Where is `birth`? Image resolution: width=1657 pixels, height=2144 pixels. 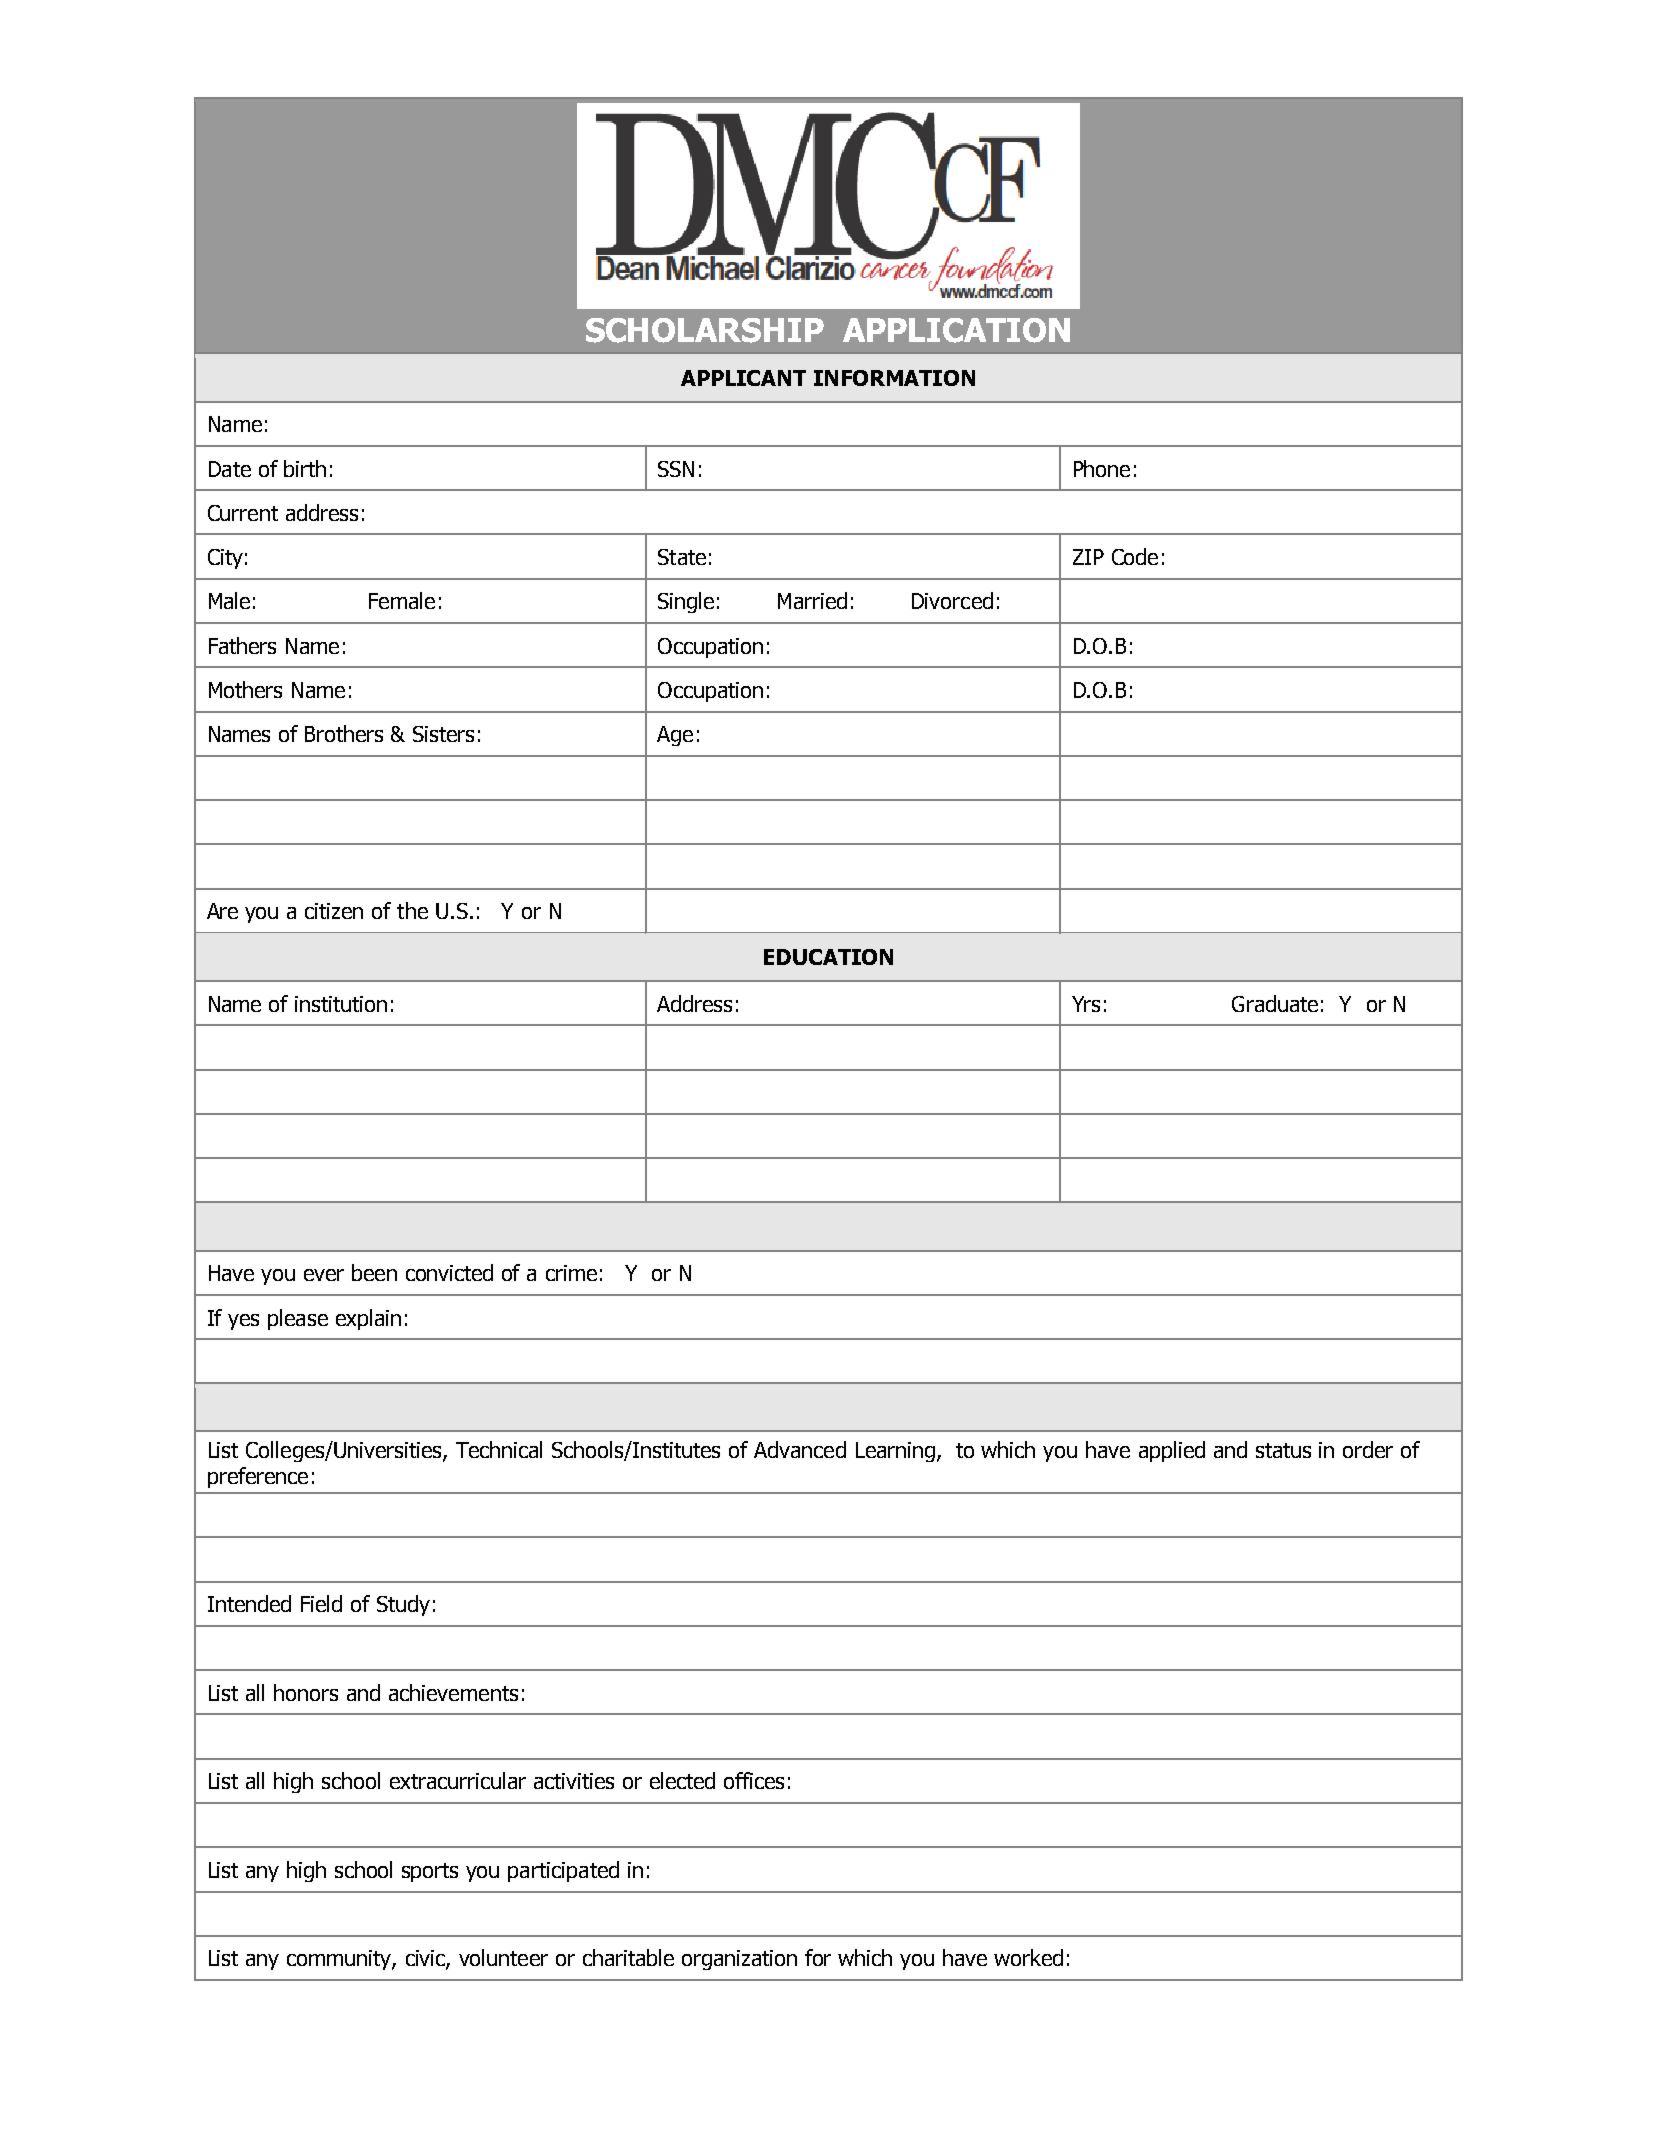
birth is located at coordinates (305, 468).
